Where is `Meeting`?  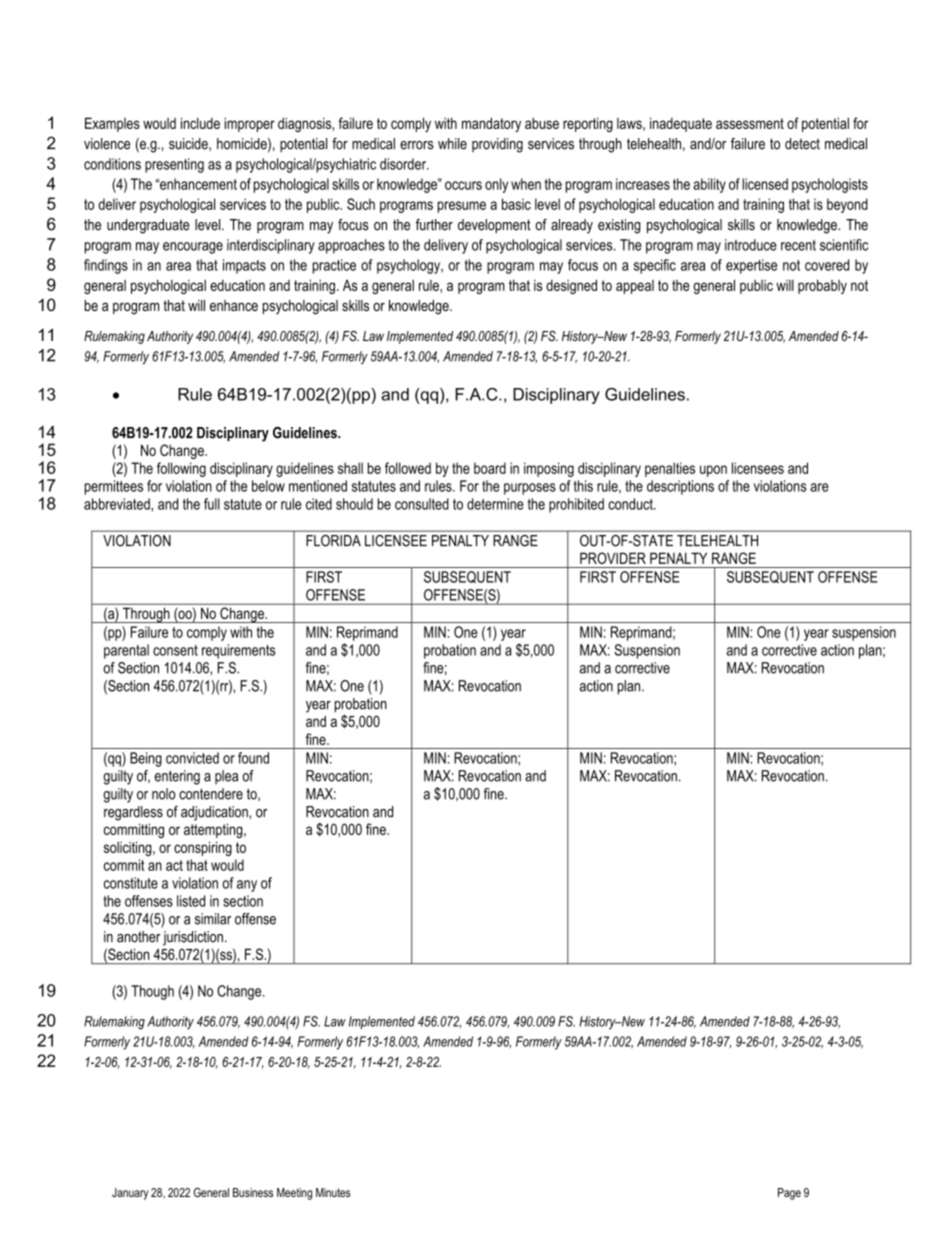
Meeting is located at coordinates (294, 1194).
